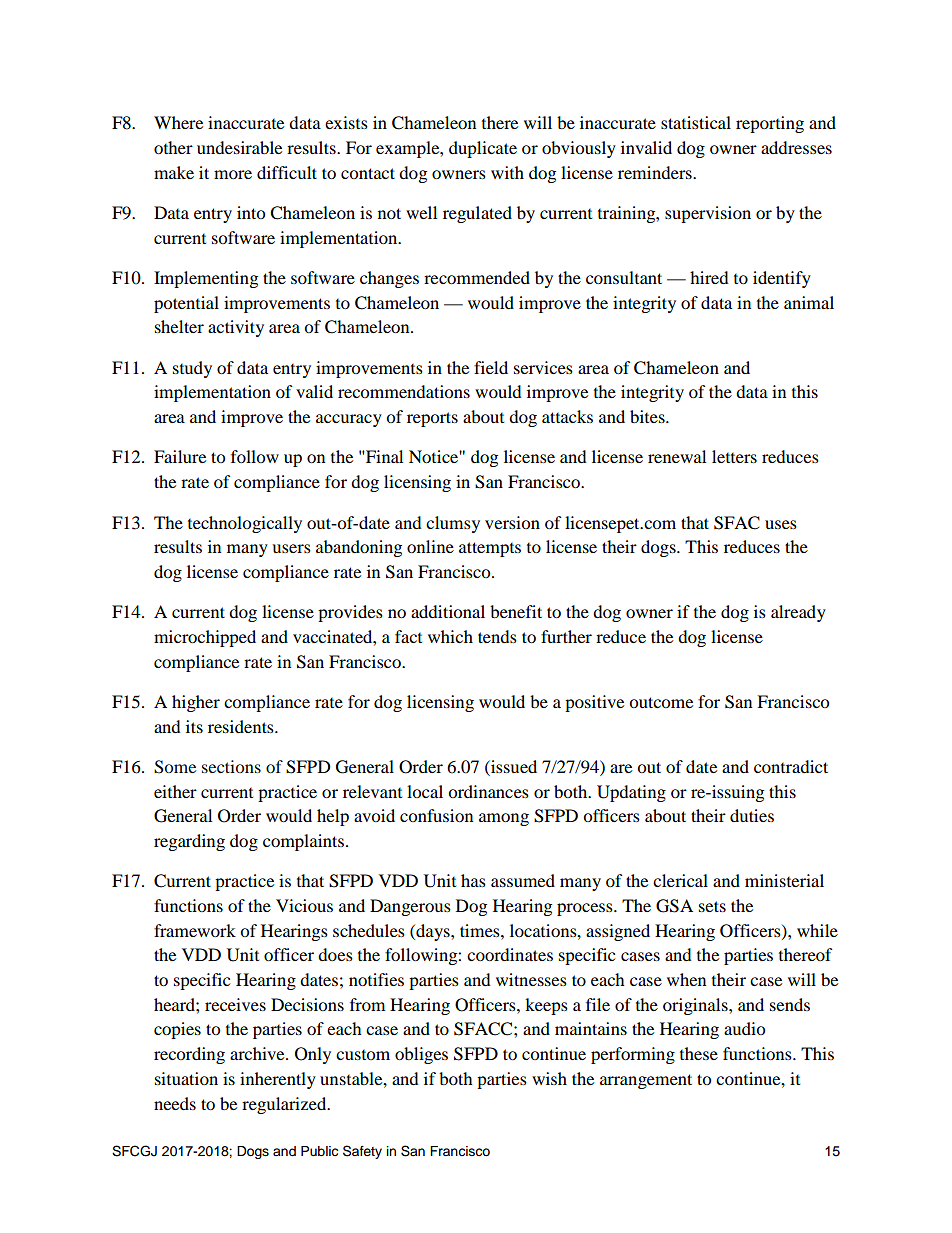  What do you see at coordinates (791, 766) in the page?
I see `contradict` at bounding box center [791, 766].
